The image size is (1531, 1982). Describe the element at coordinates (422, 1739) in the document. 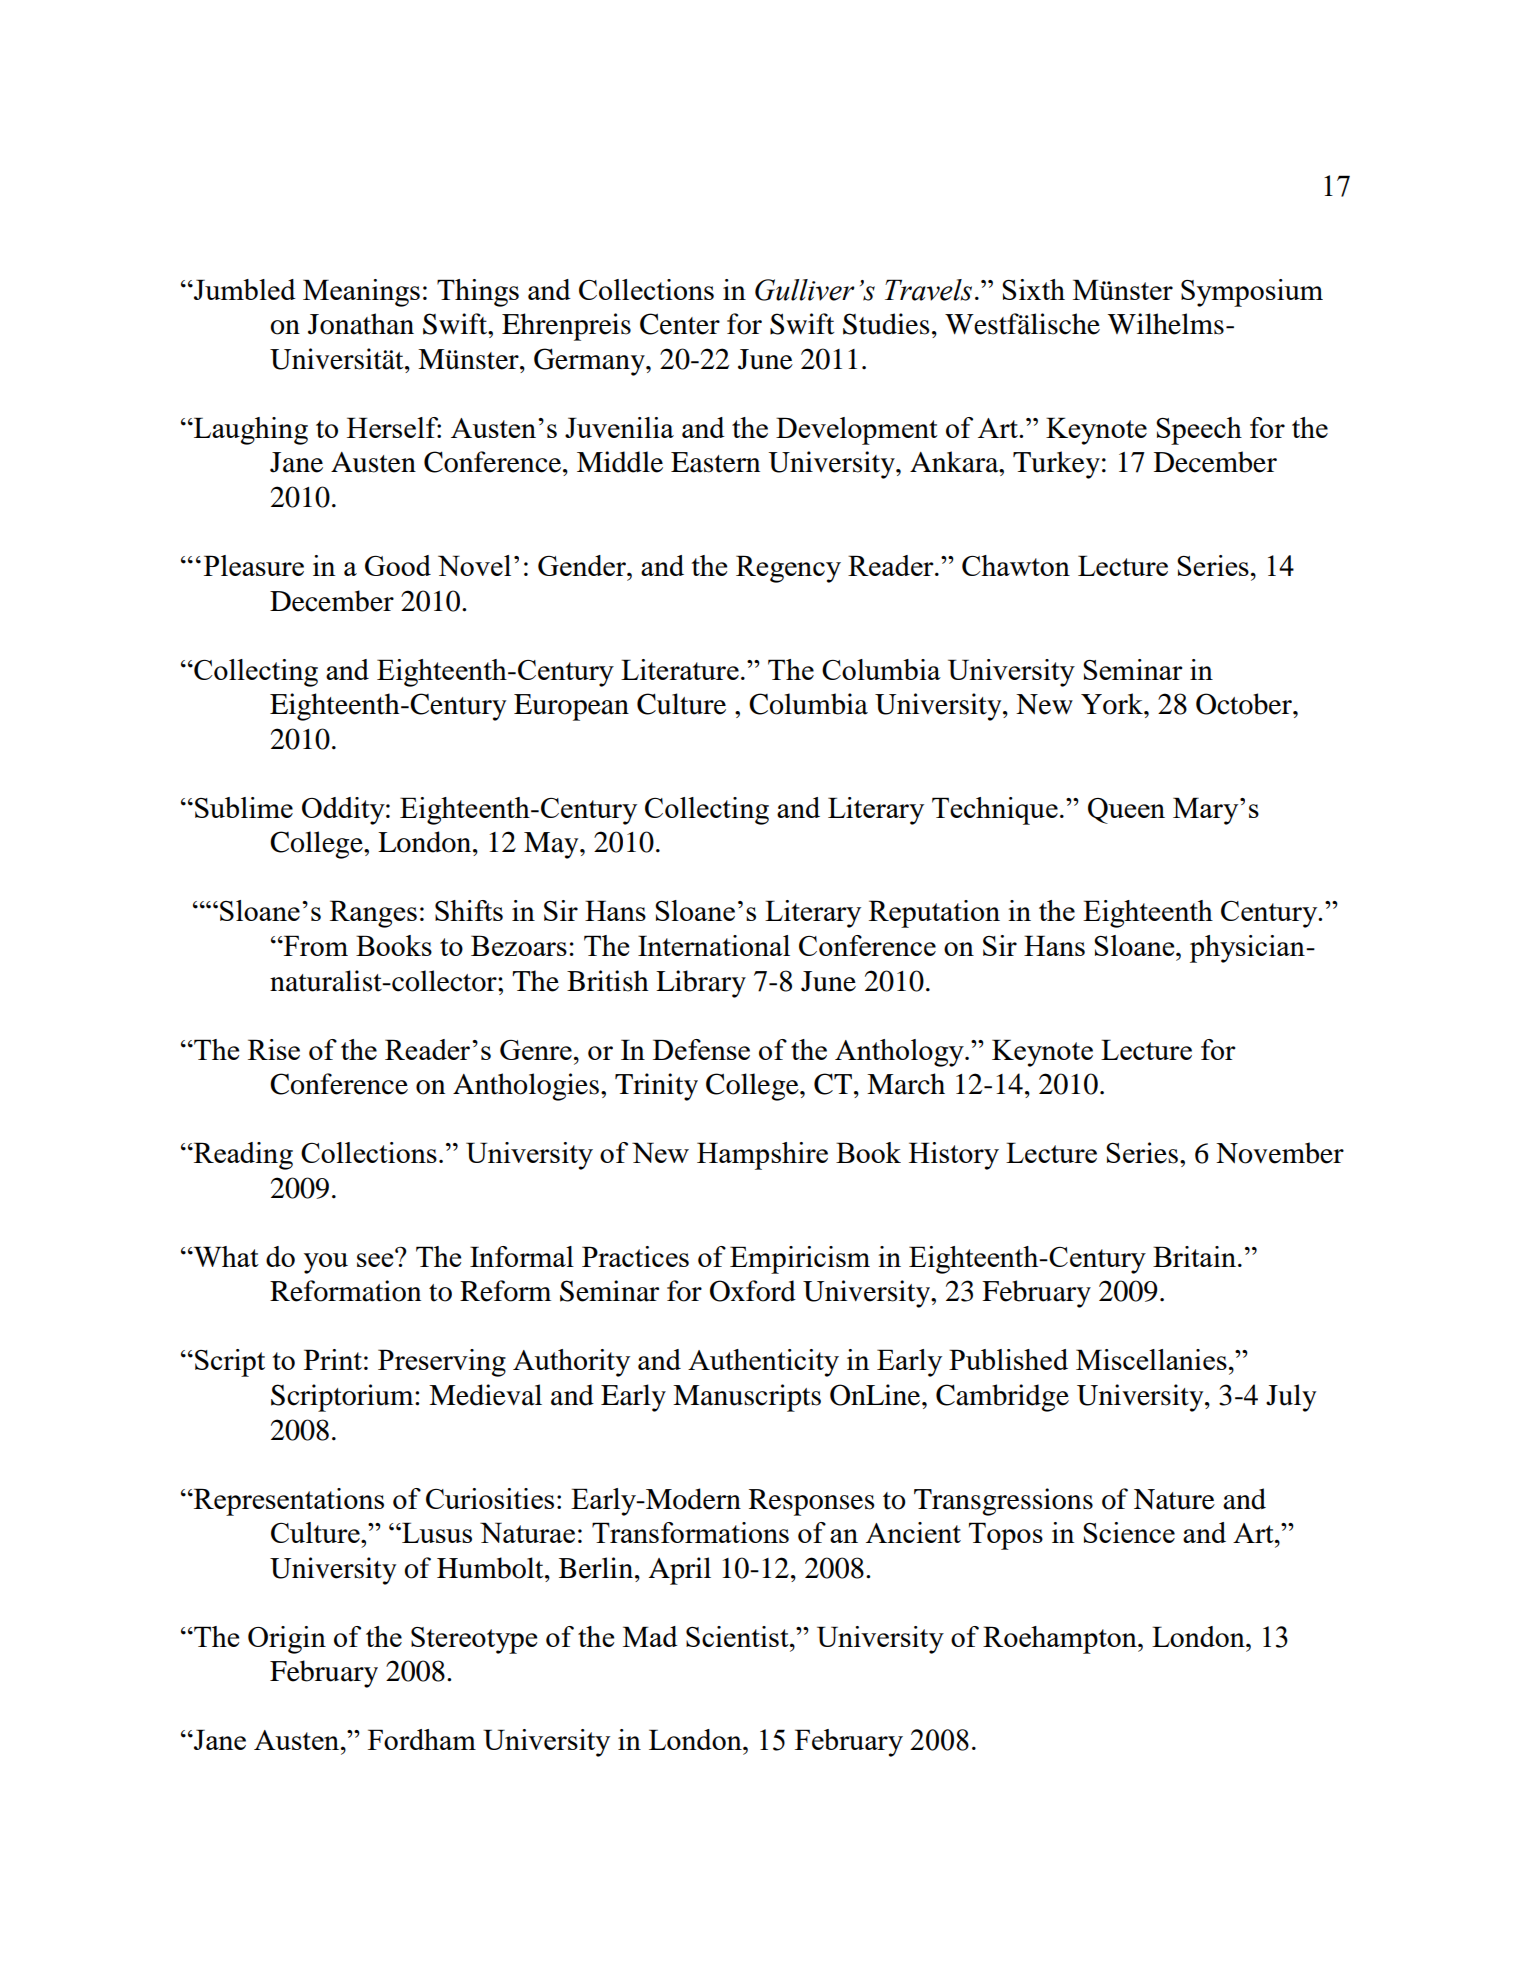

I see `Fordham` at that location.
